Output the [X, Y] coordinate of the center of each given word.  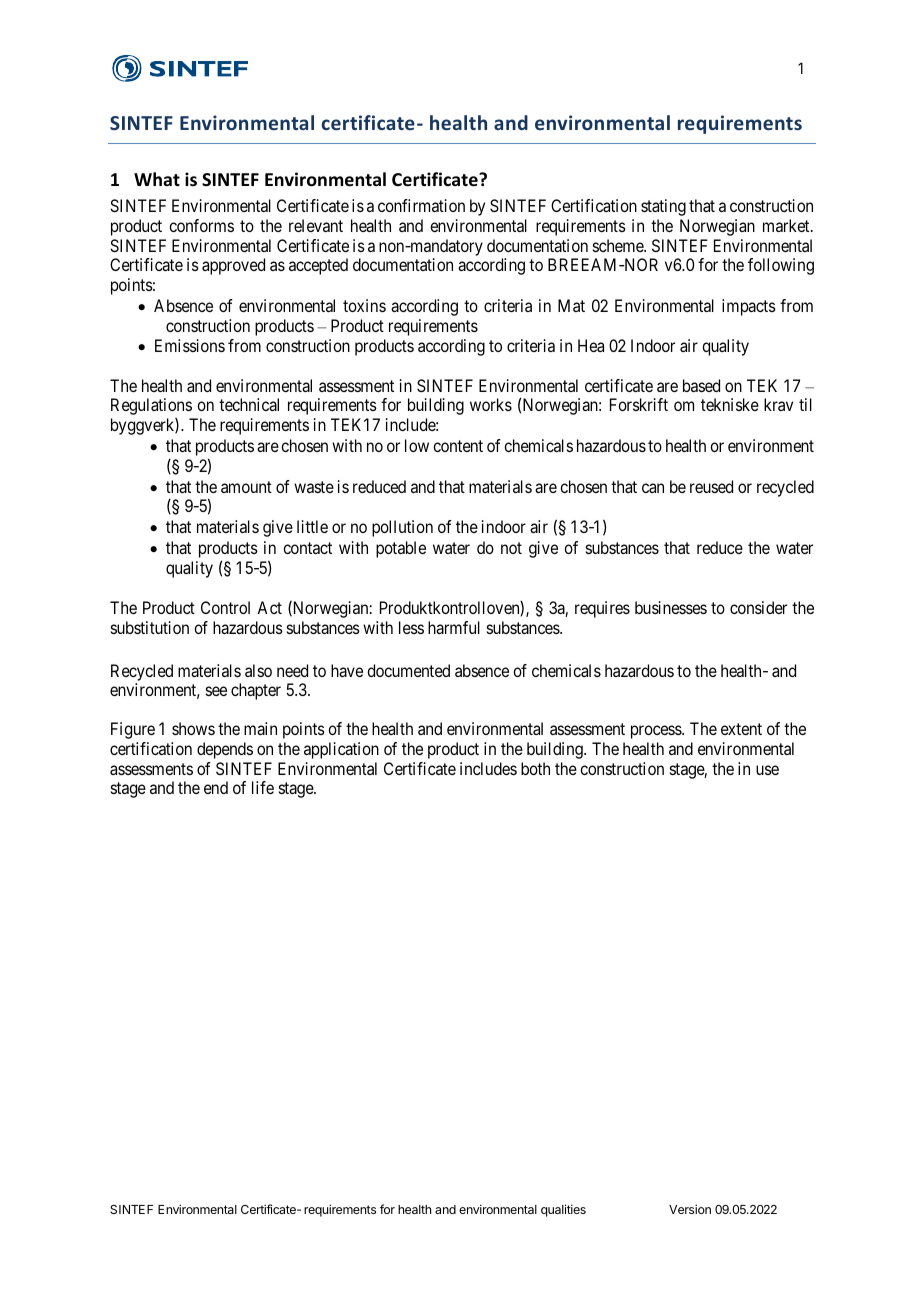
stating [663, 207]
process [657, 732]
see [216, 691]
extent [741, 729]
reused [711, 486]
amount [246, 487]
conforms [201, 225]
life [263, 787]
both [535, 768]
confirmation [421, 205]
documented [408, 670]
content [458, 446]
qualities [563, 1210]
